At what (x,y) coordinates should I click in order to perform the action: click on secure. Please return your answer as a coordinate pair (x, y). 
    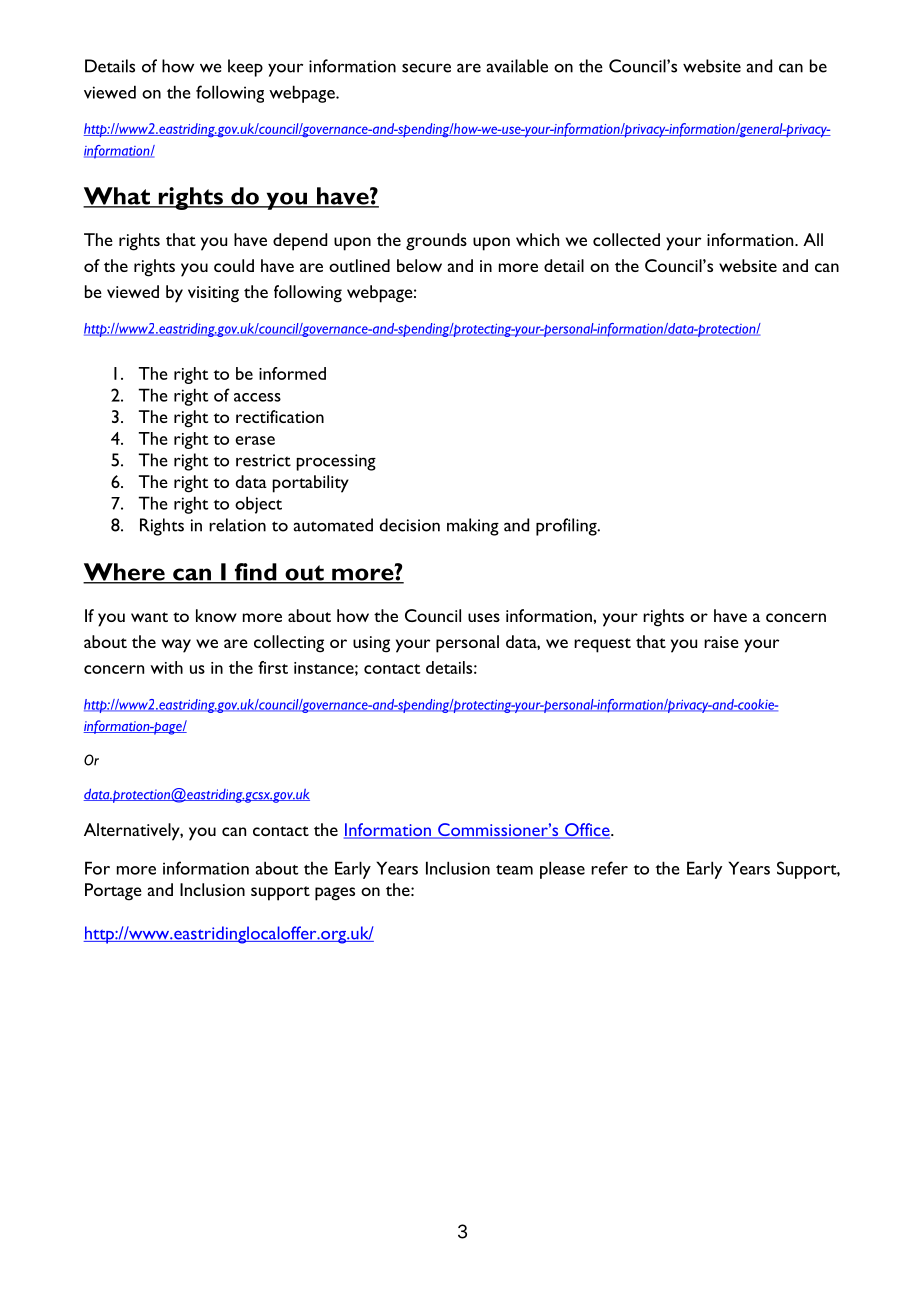
    Looking at the image, I should click on (426, 68).
